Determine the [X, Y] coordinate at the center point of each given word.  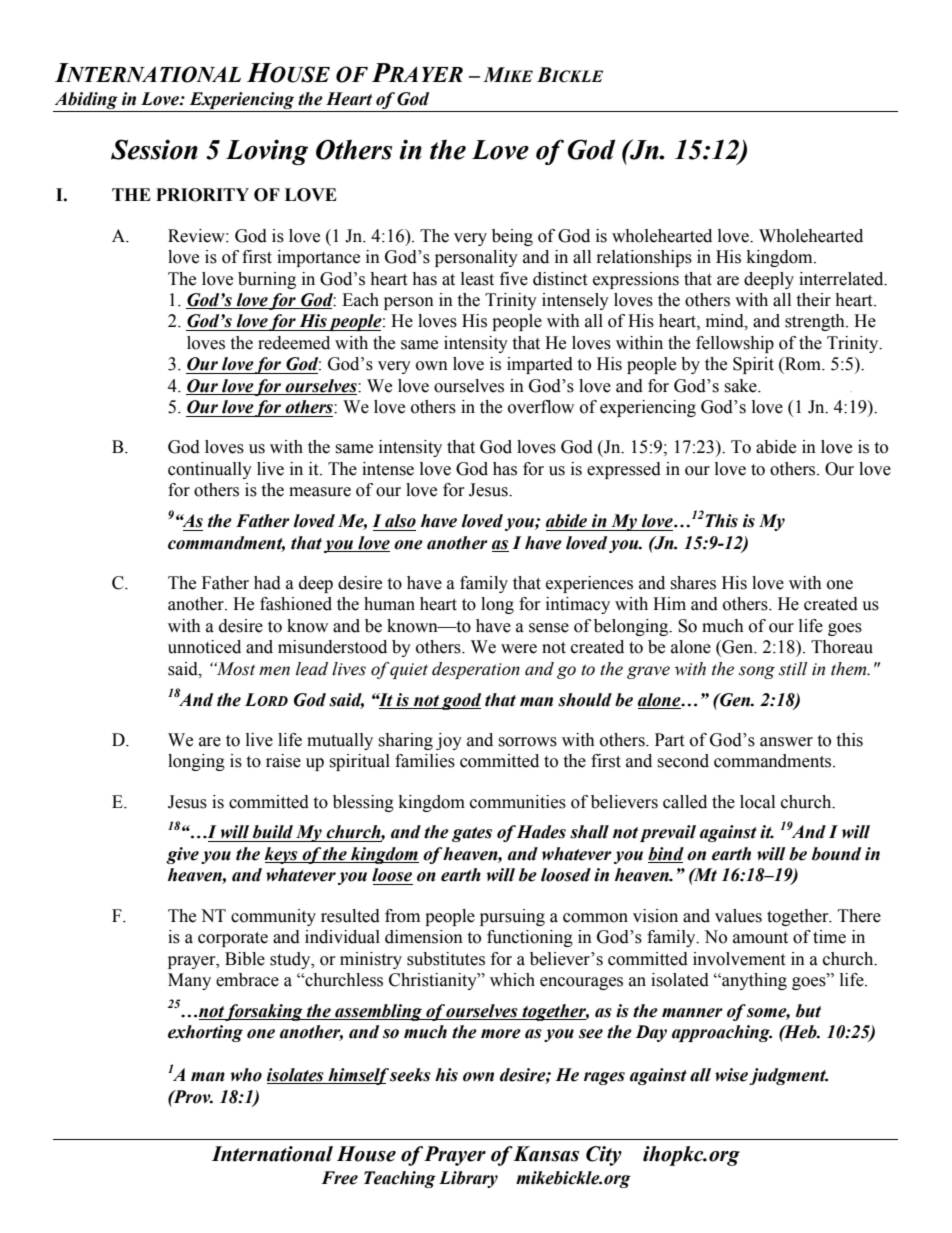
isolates [296, 1076]
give [182, 855]
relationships [644, 258]
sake [741, 386]
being [512, 237]
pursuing [512, 917]
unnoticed [204, 647]
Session [154, 149]
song [757, 672]
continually [210, 470]
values [738, 916]
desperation [476, 670]
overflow [541, 407]
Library [468, 1179]
